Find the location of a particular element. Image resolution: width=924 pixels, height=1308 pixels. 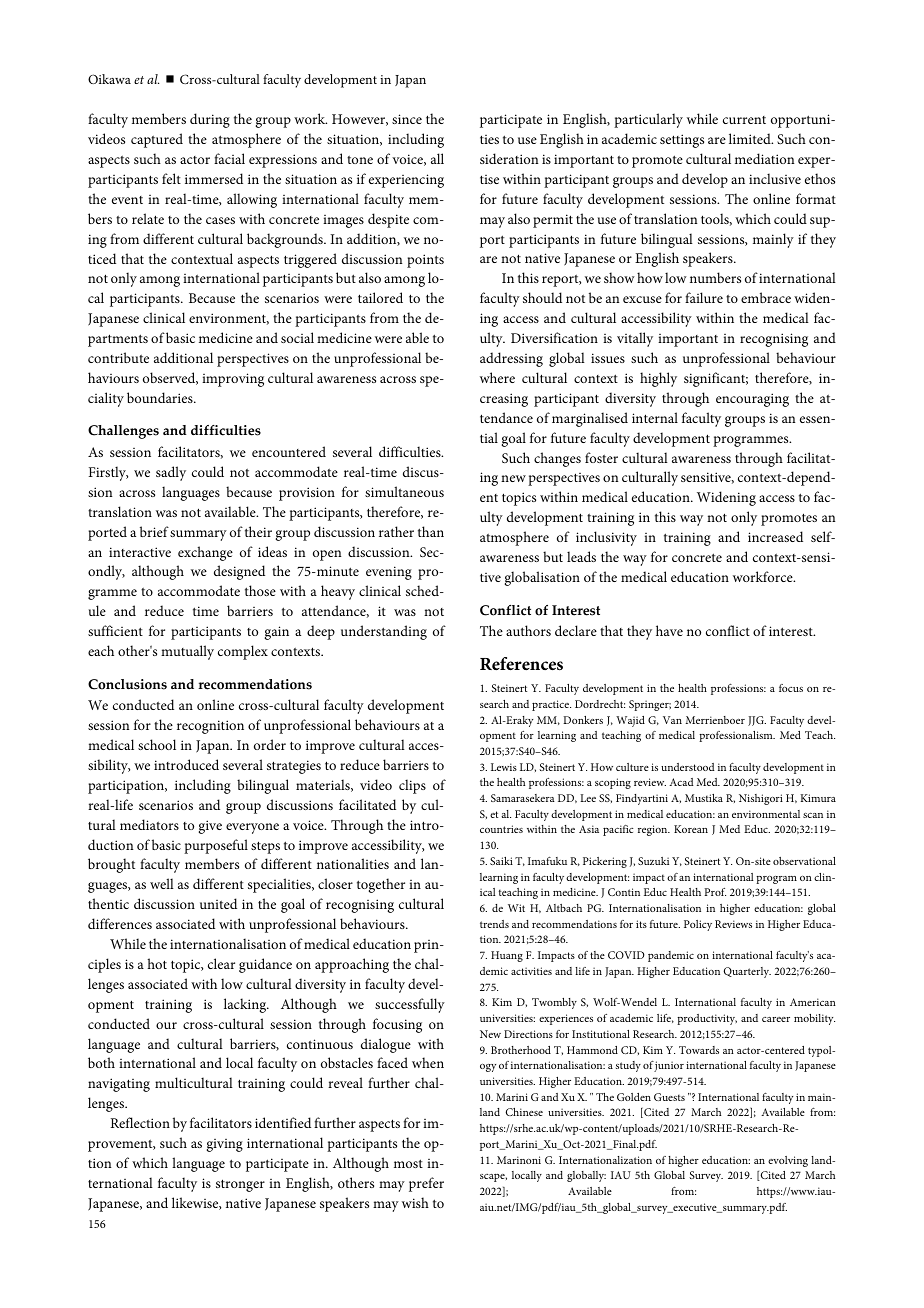

have is located at coordinates (669, 630).
